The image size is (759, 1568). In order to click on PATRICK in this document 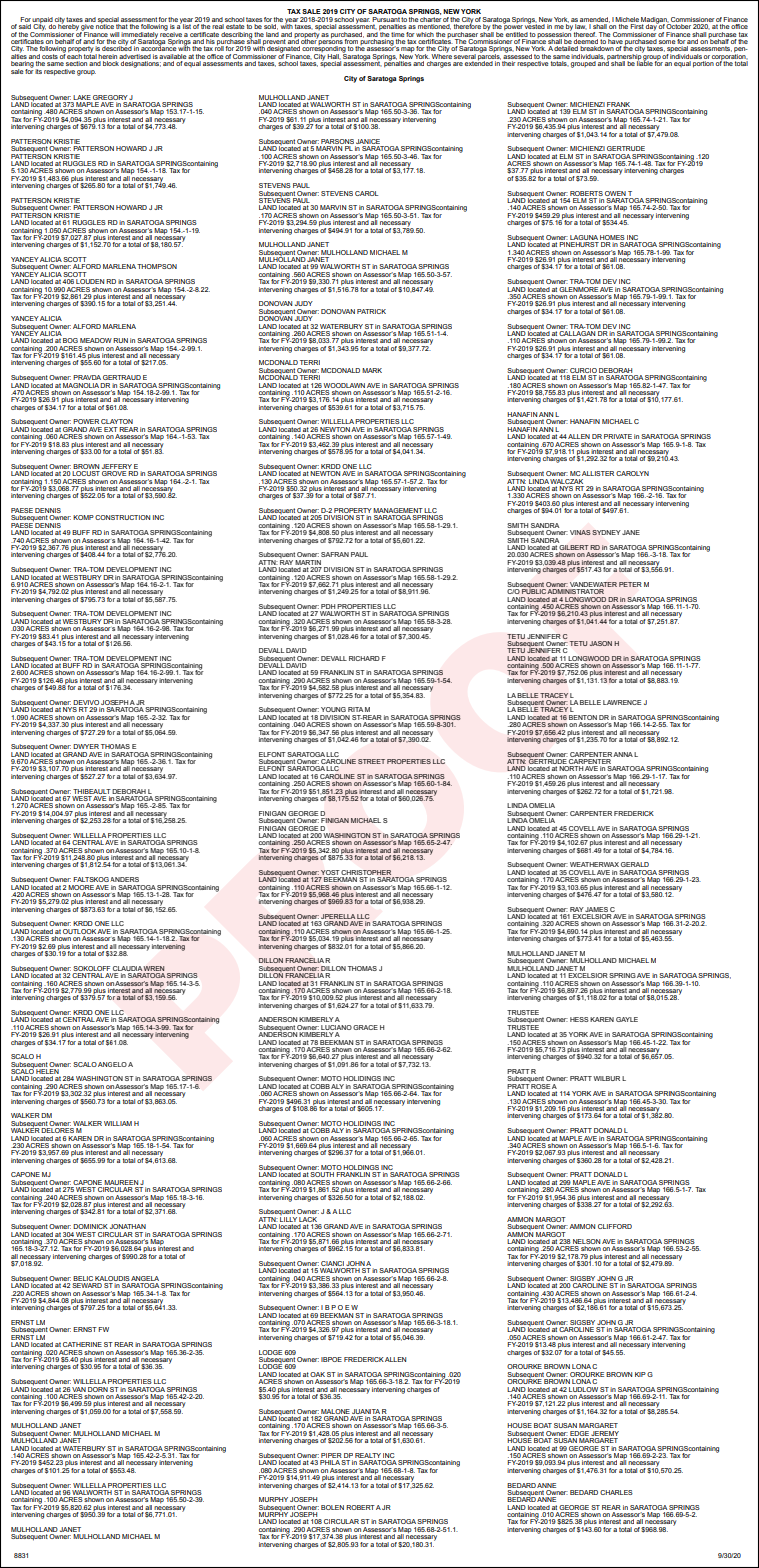, I will do `click(371, 311)`.
